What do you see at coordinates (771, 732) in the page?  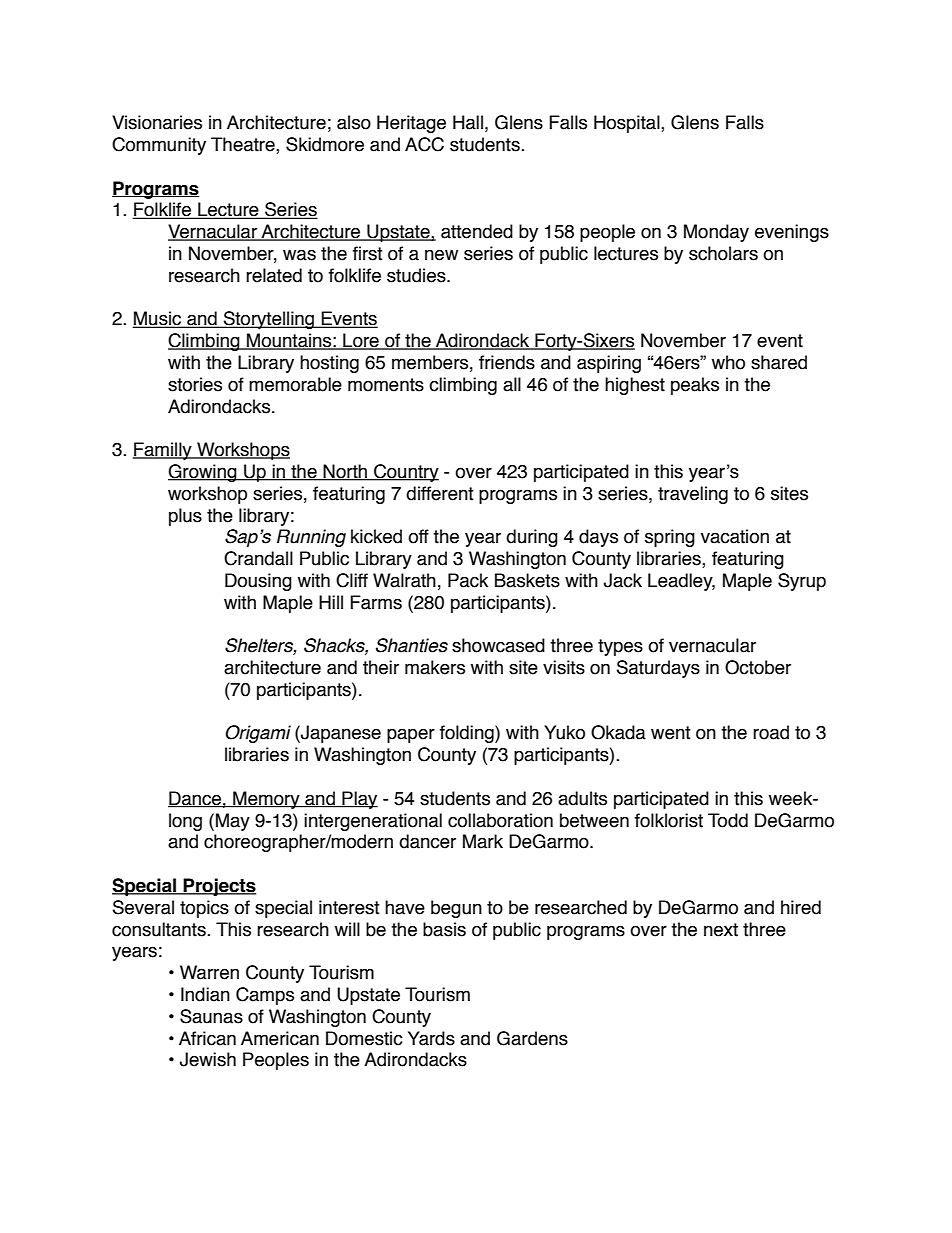 I see `road` at bounding box center [771, 732].
